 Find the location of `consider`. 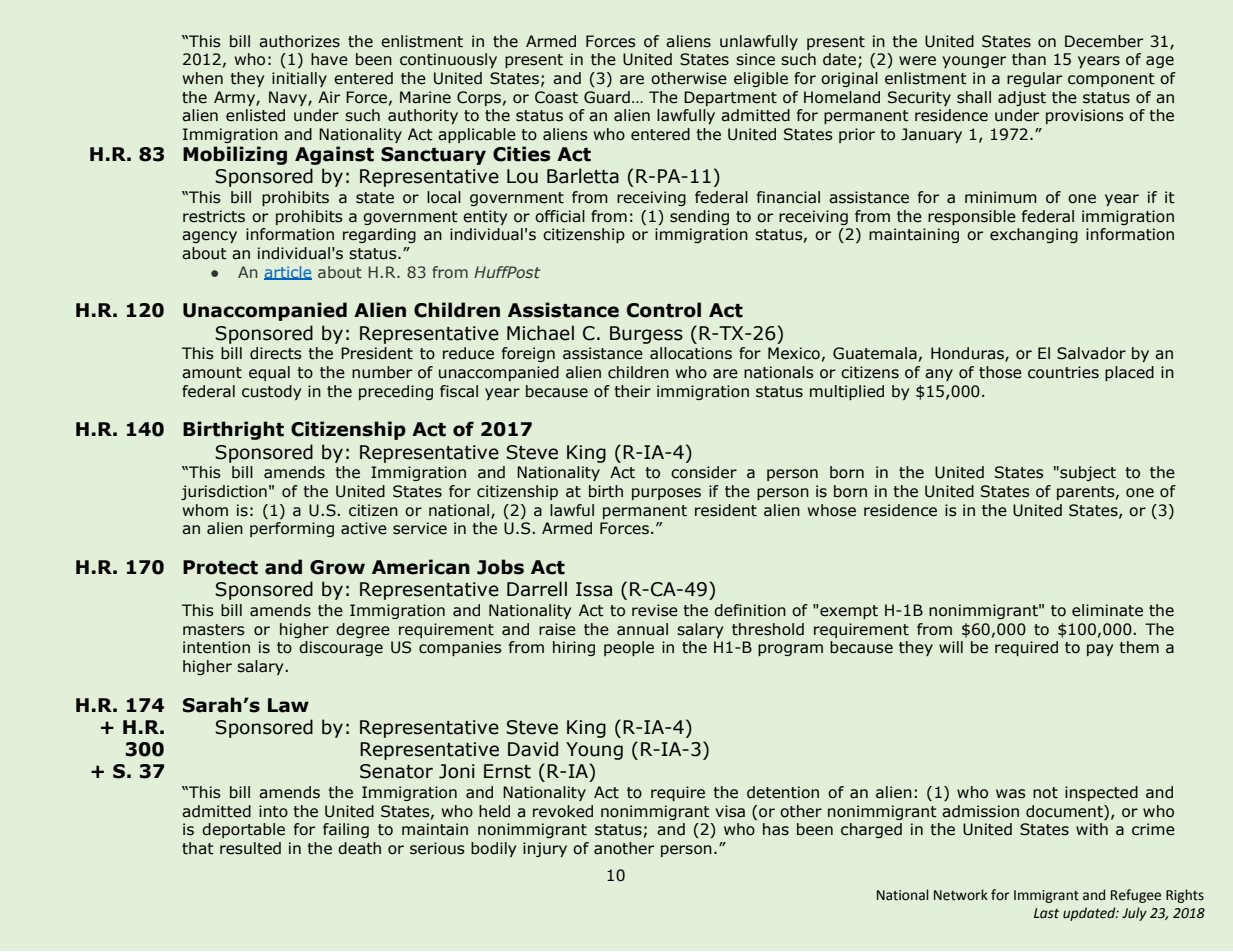

consider is located at coordinates (704, 472).
